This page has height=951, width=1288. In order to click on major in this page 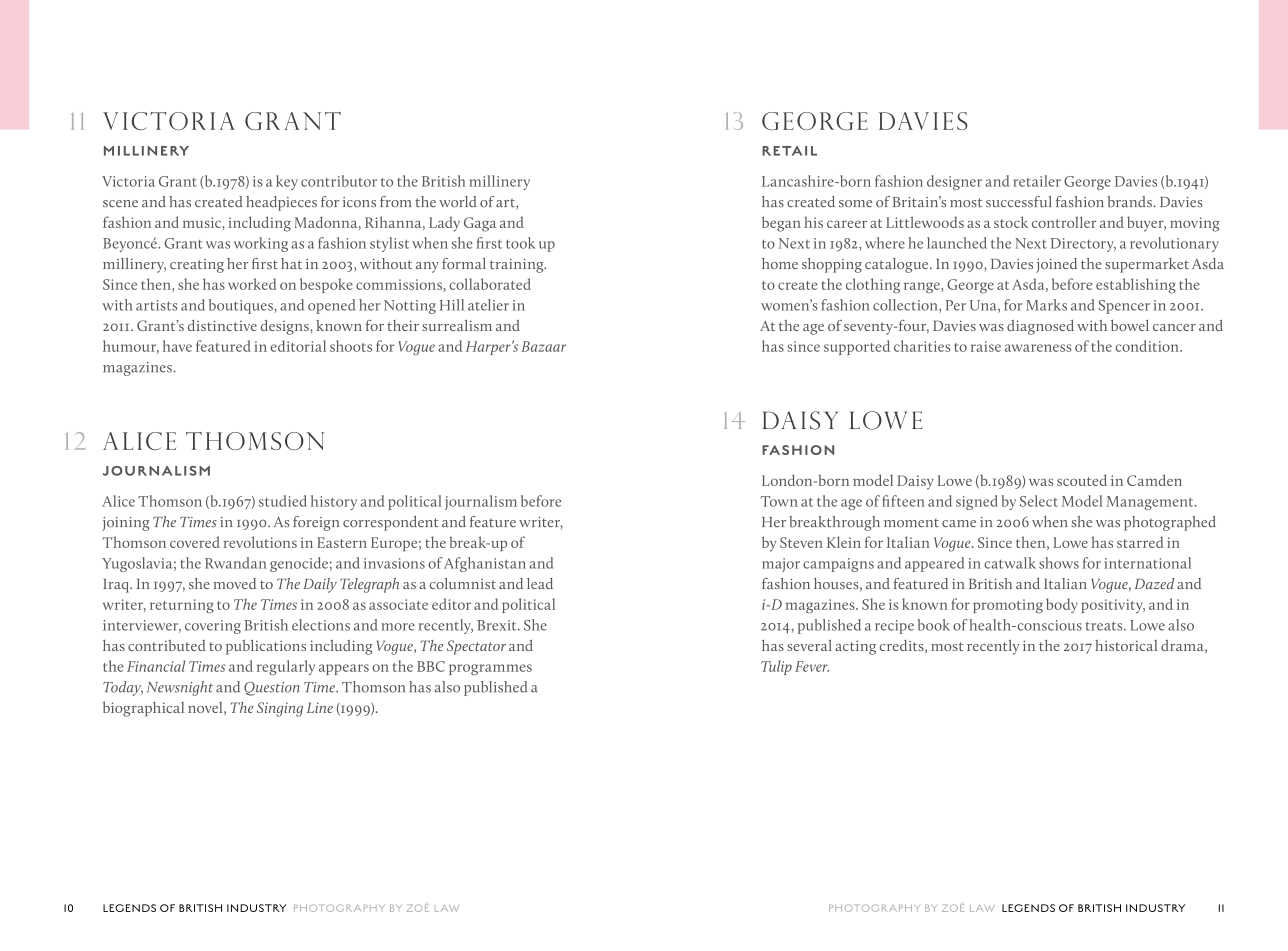, I will do `click(781, 565)`.
